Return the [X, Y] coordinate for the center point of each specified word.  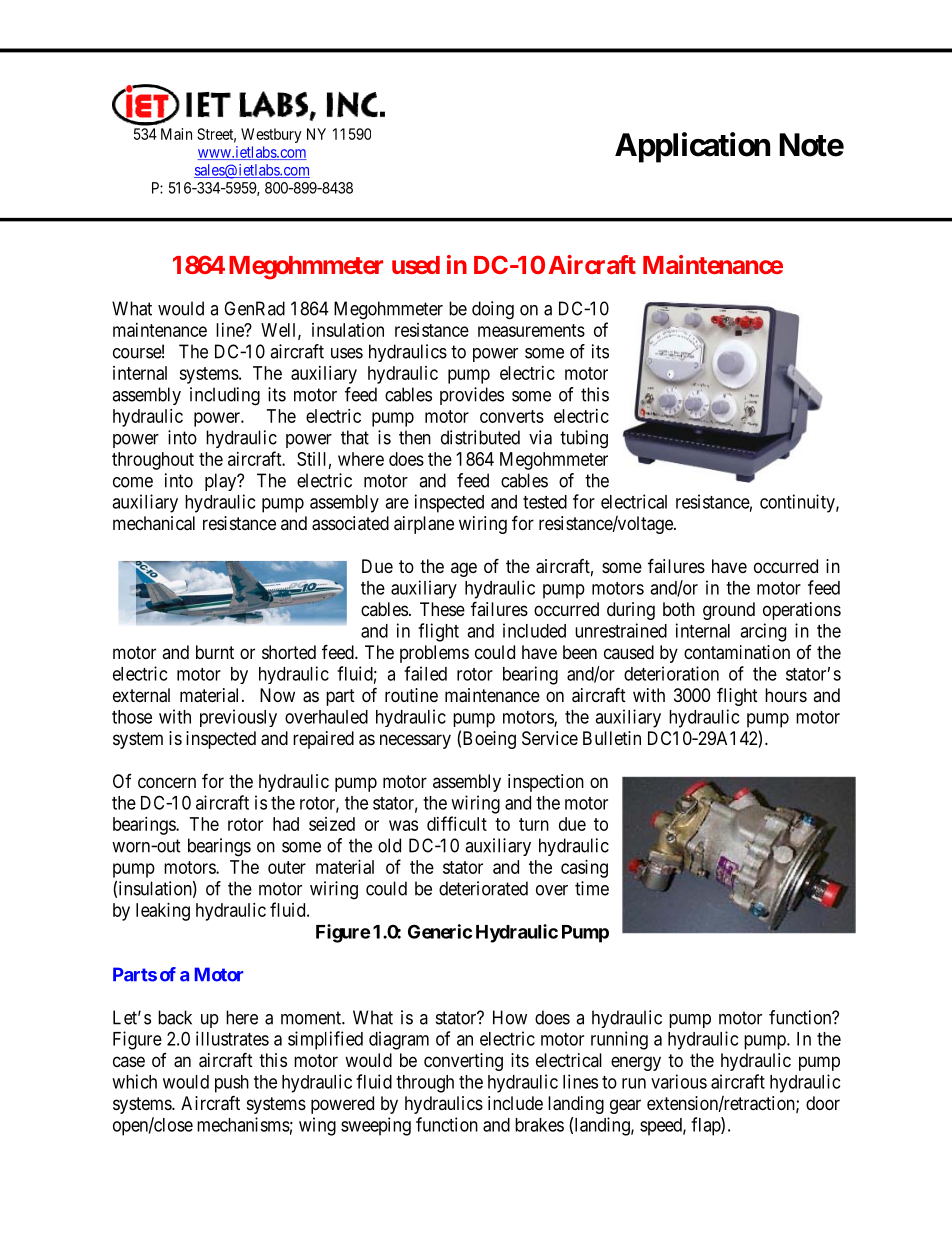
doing [493, 310]
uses [347, 353]
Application [692, 147]
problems [434, 654]
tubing [584, 439]
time [592, 888]
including [225, 396]
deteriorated [483, 888]
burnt [215, 652]
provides [472, 396]
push [232, 1084]
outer [287, 867]
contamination [737, 652]
